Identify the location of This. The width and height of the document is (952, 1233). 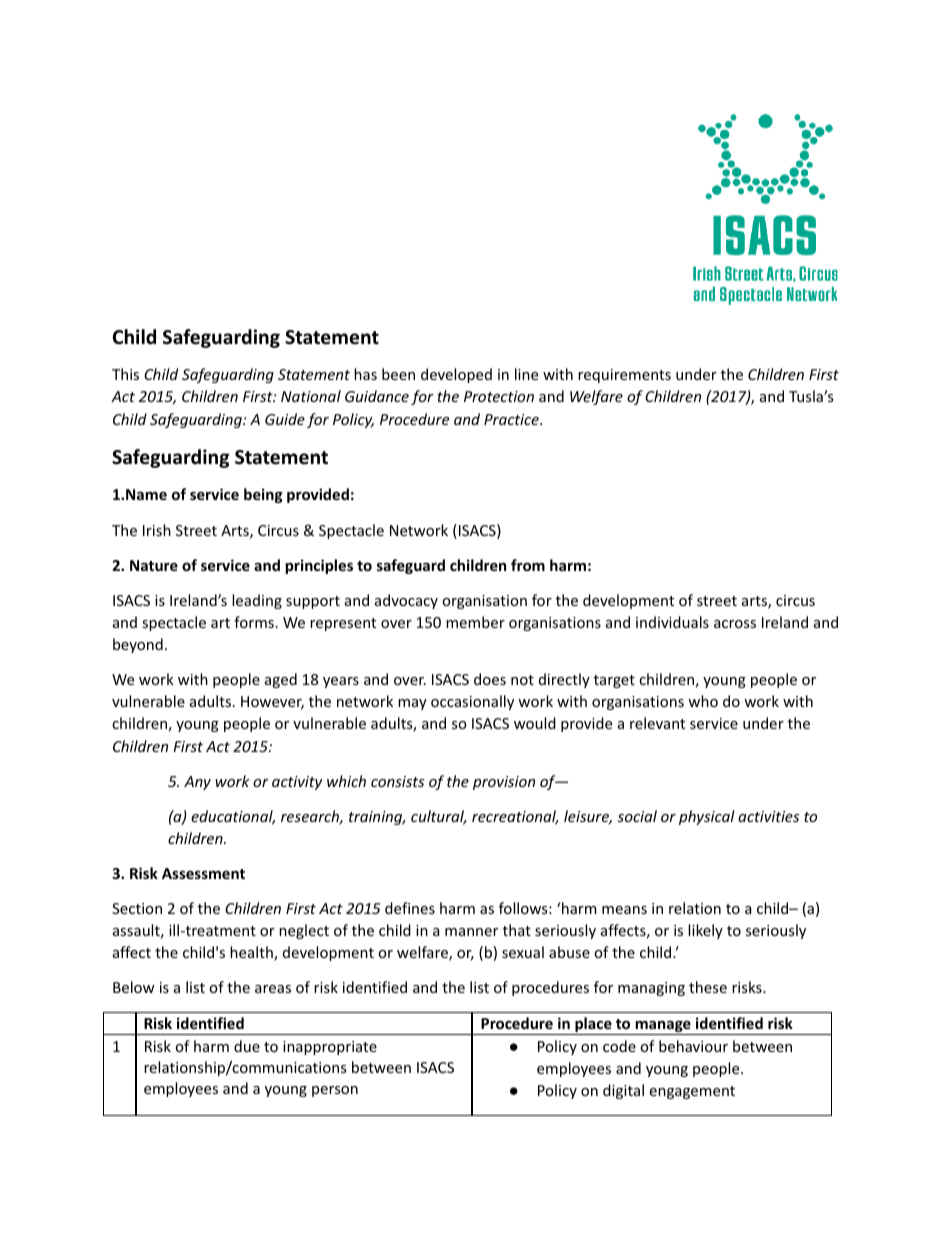
(125, 374).
